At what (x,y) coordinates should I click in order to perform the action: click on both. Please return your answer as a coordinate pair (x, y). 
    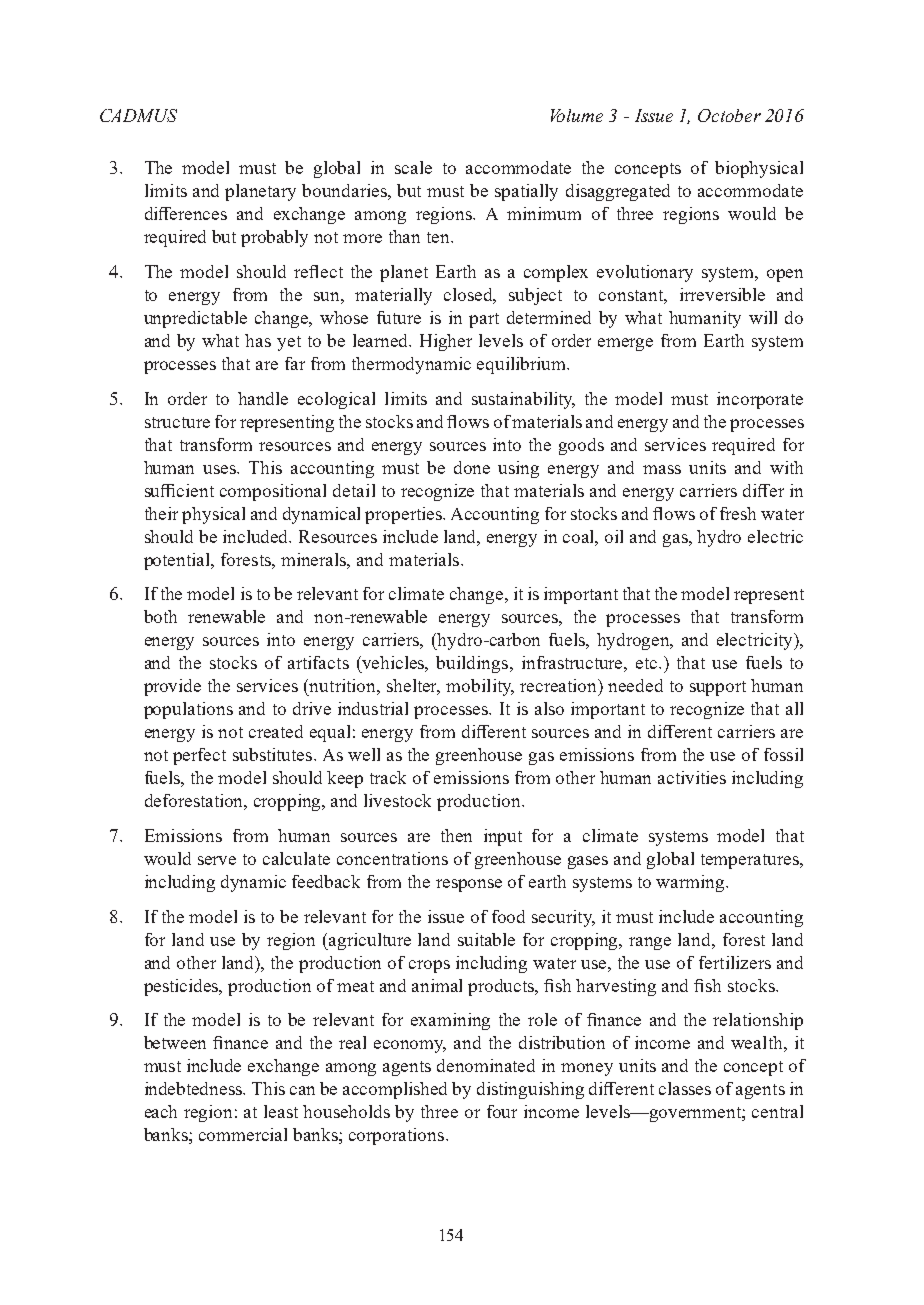
    Looking at the image, I should click on (160, 616).
